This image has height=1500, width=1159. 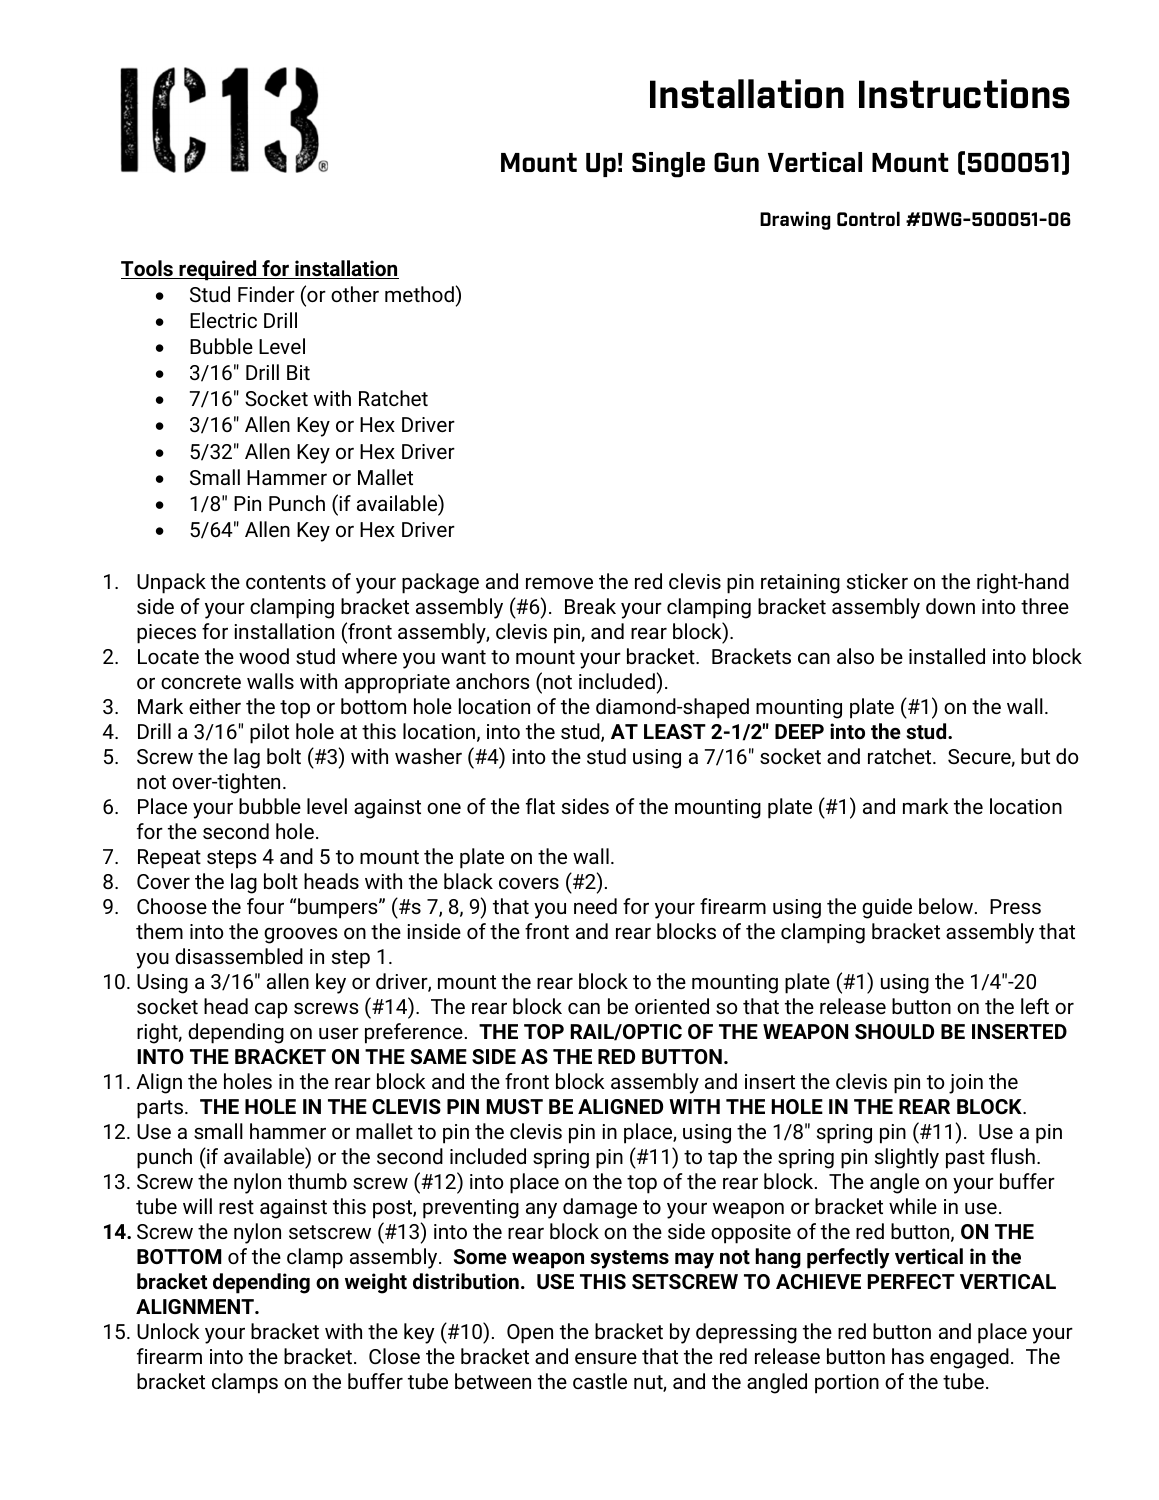 What do you see at coordinates (286, 582) in the image?
I see `contents` at bounding box center [286, 582].
